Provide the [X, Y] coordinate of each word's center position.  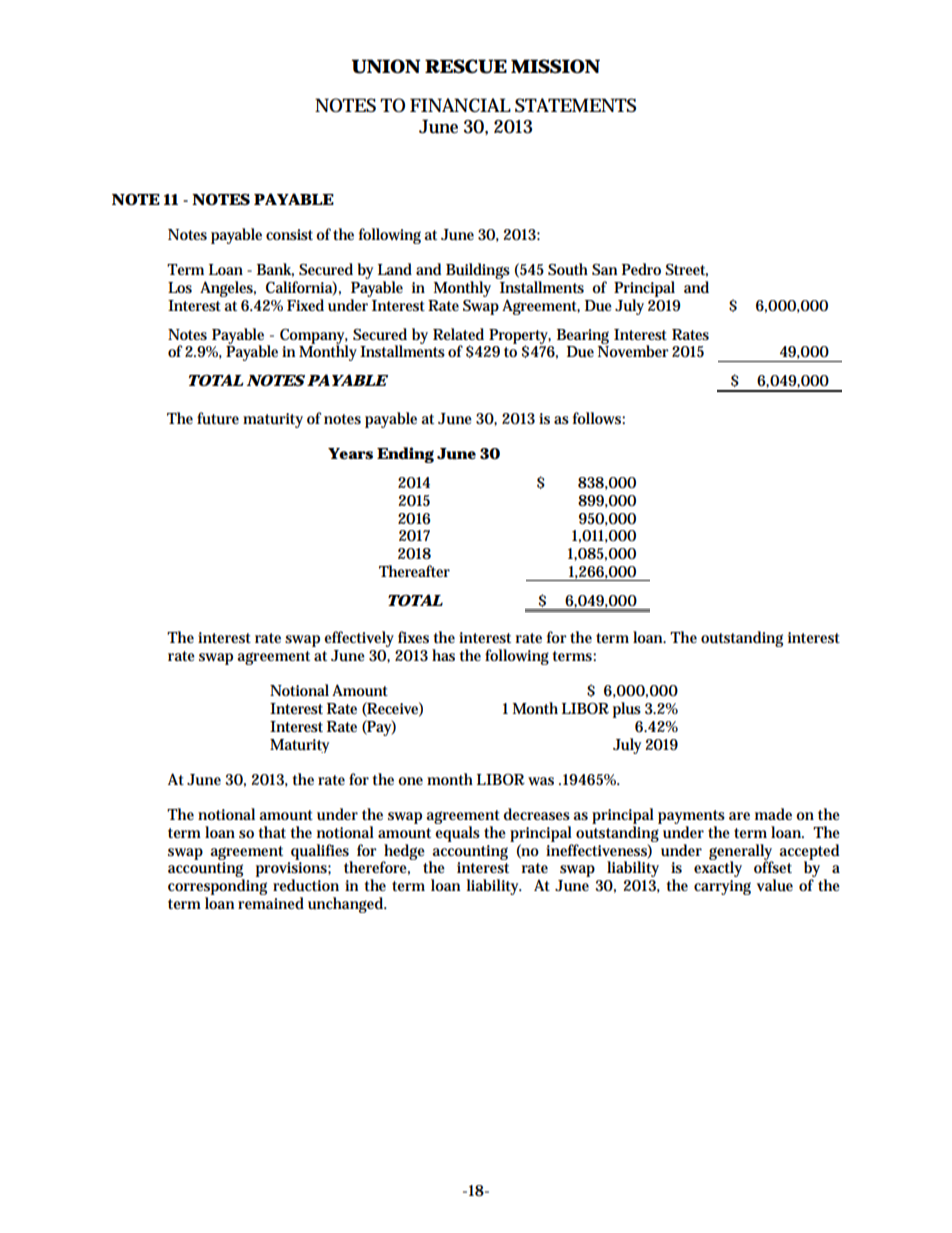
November [633, 350]
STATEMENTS [575, 105]
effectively [359, 639]
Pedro [641, 269]
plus [627, 710]
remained [271, 903]
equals [457, 834]
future [218, 418]
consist [289, 234]
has [443, 655]
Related [458, 334]
